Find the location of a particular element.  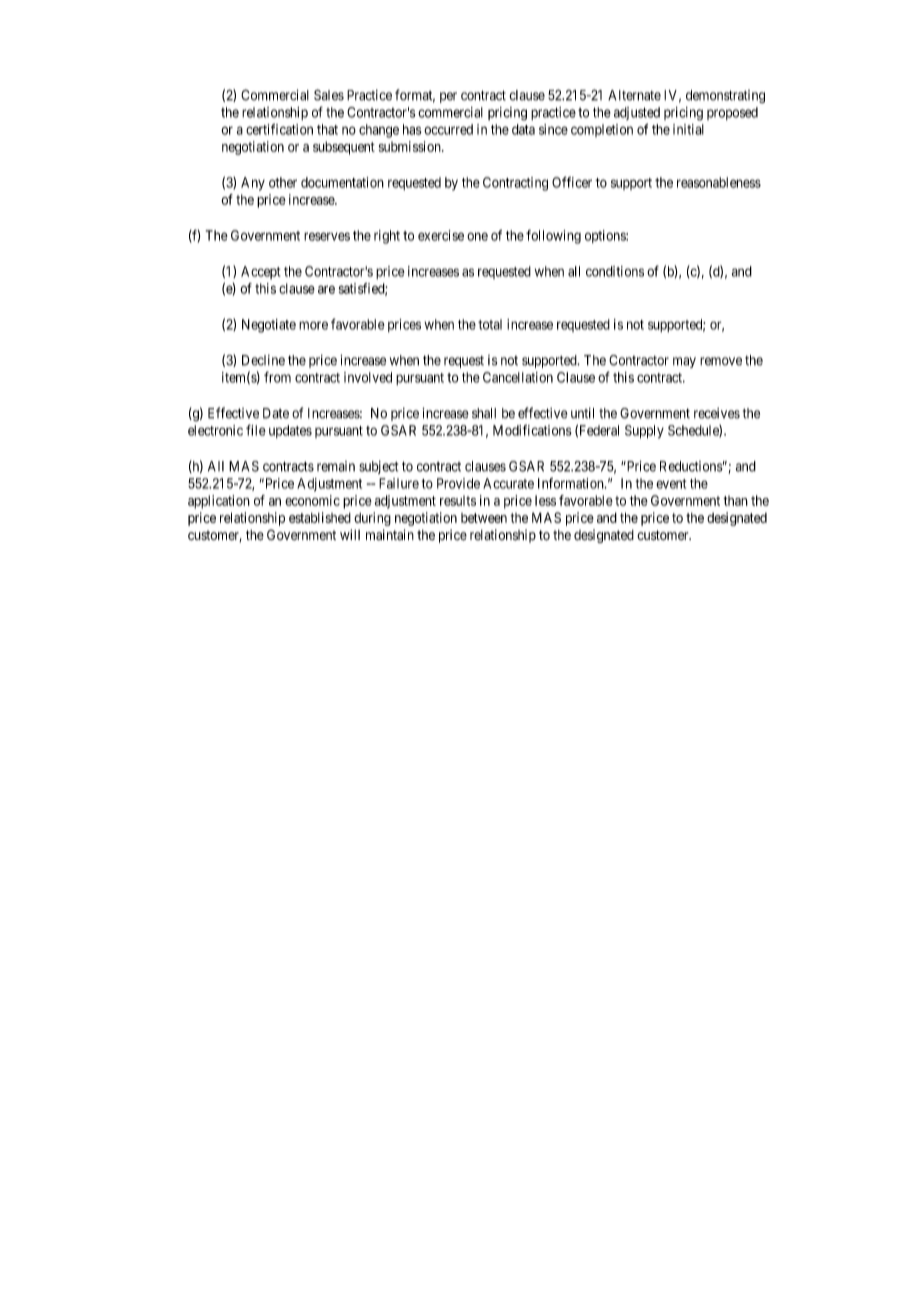

per is located at coordinates (448, 97).
